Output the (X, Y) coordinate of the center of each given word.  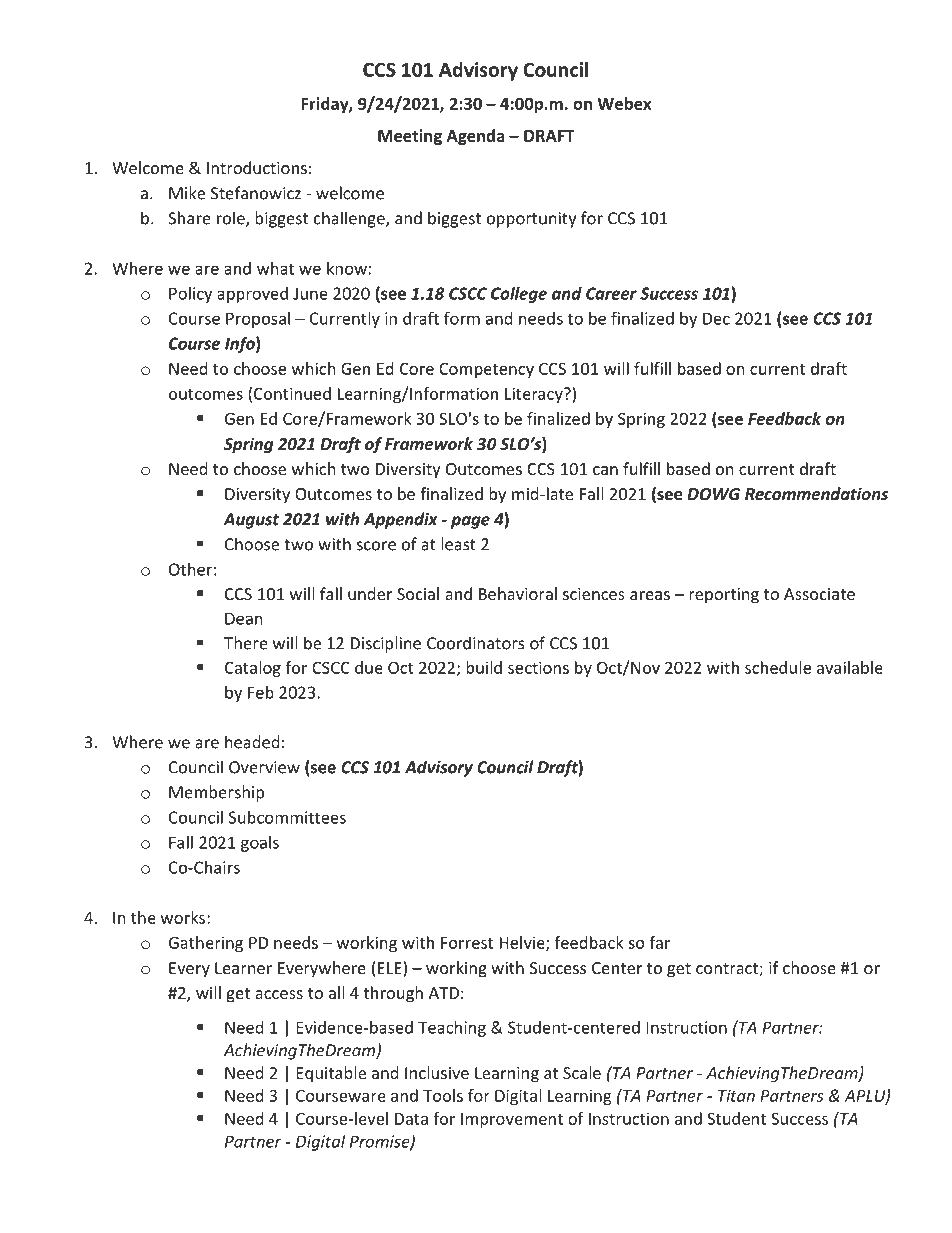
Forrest (467, 943)
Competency (486, 370)
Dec (716, 318)
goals (260, 844)
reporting (724, 596)
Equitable (331, 1074)
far (660, 942)
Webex (624, 103)
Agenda (476, 137)
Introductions (257, 167)
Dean (244, 618)
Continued (292, 393)
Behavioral (518, 593)
